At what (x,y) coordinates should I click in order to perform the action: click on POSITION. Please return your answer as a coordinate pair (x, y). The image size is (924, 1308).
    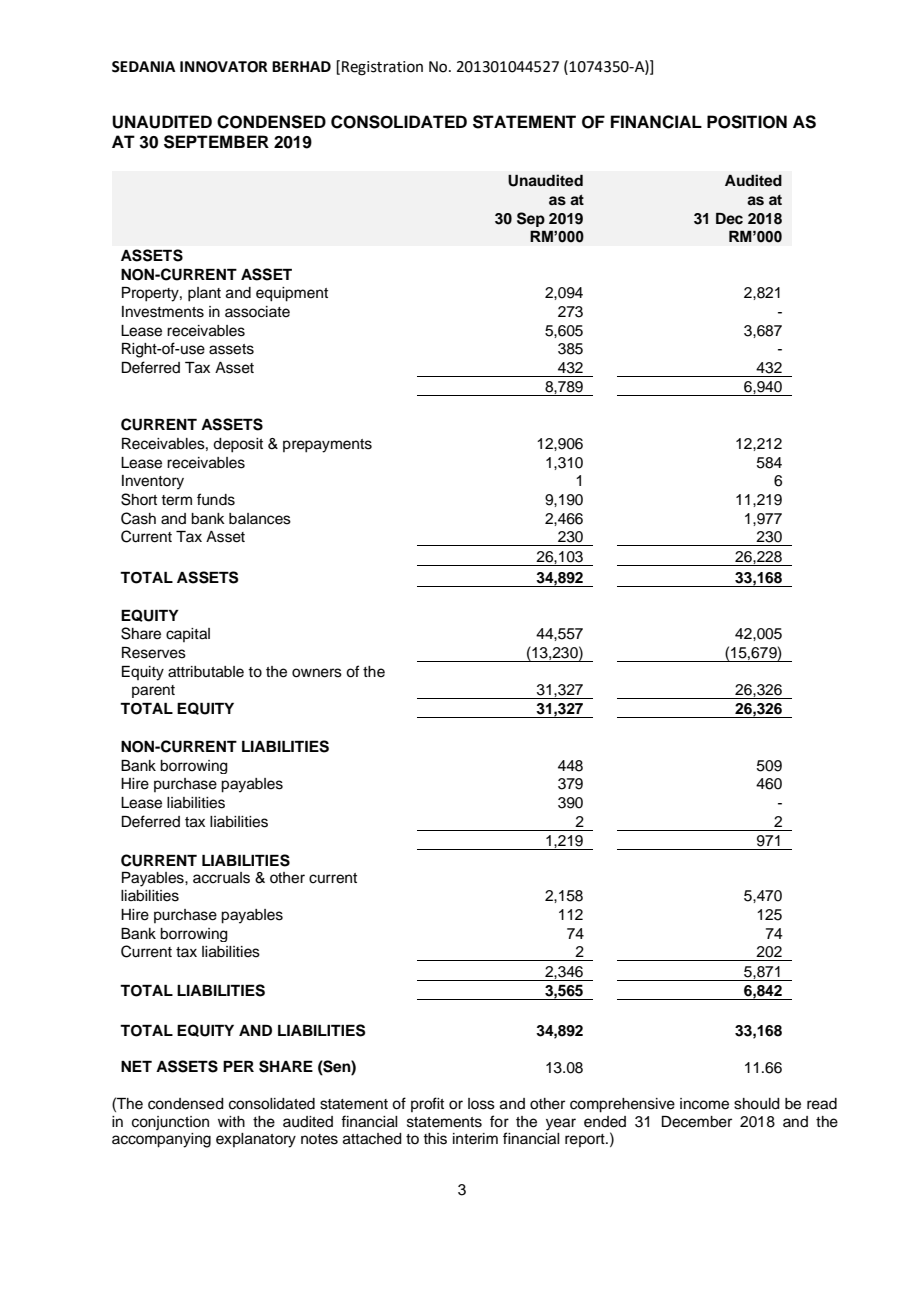
    Looking at the image, I should click on (747, 122).
